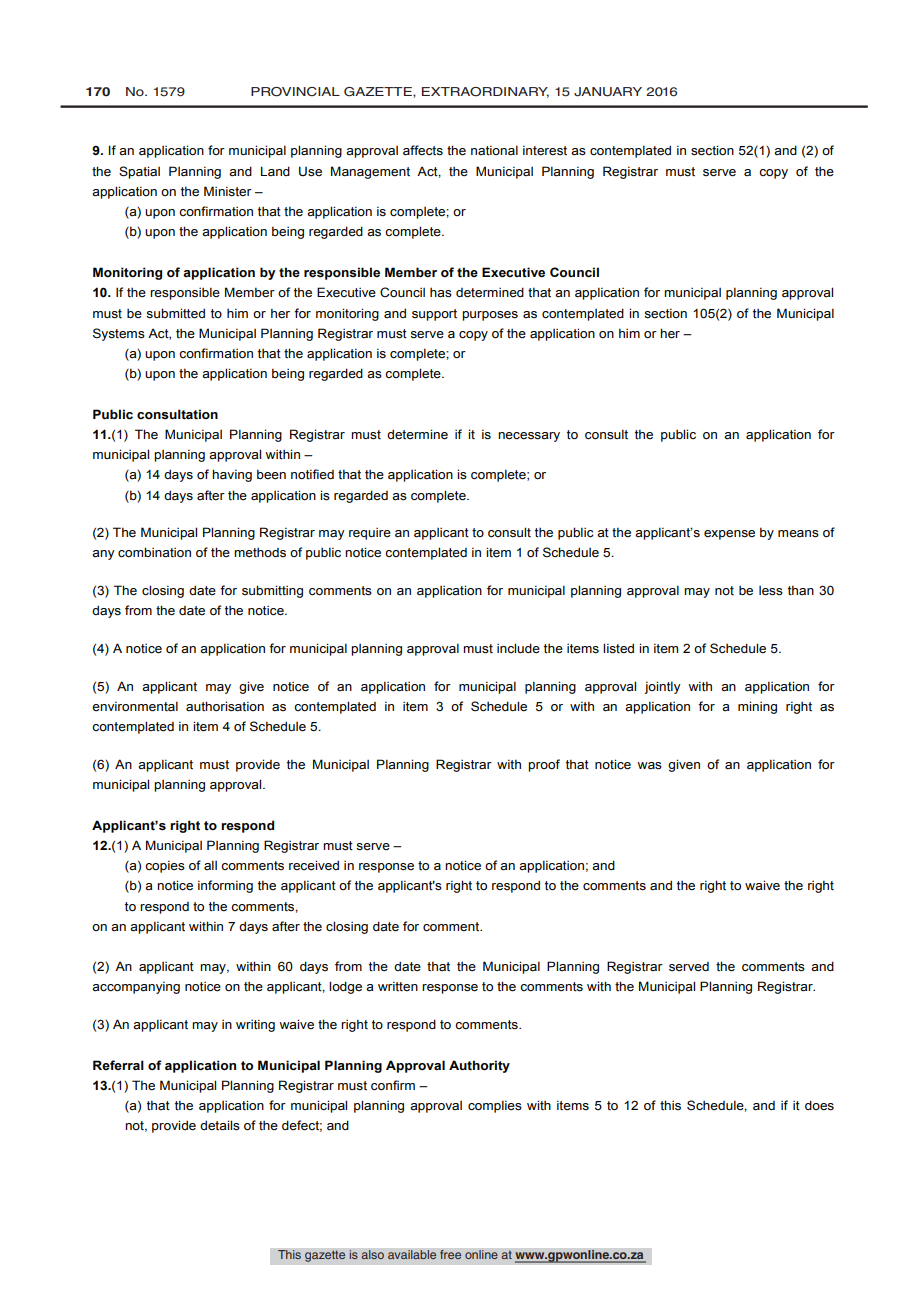  I want to click on proof, so click(544, 765).
